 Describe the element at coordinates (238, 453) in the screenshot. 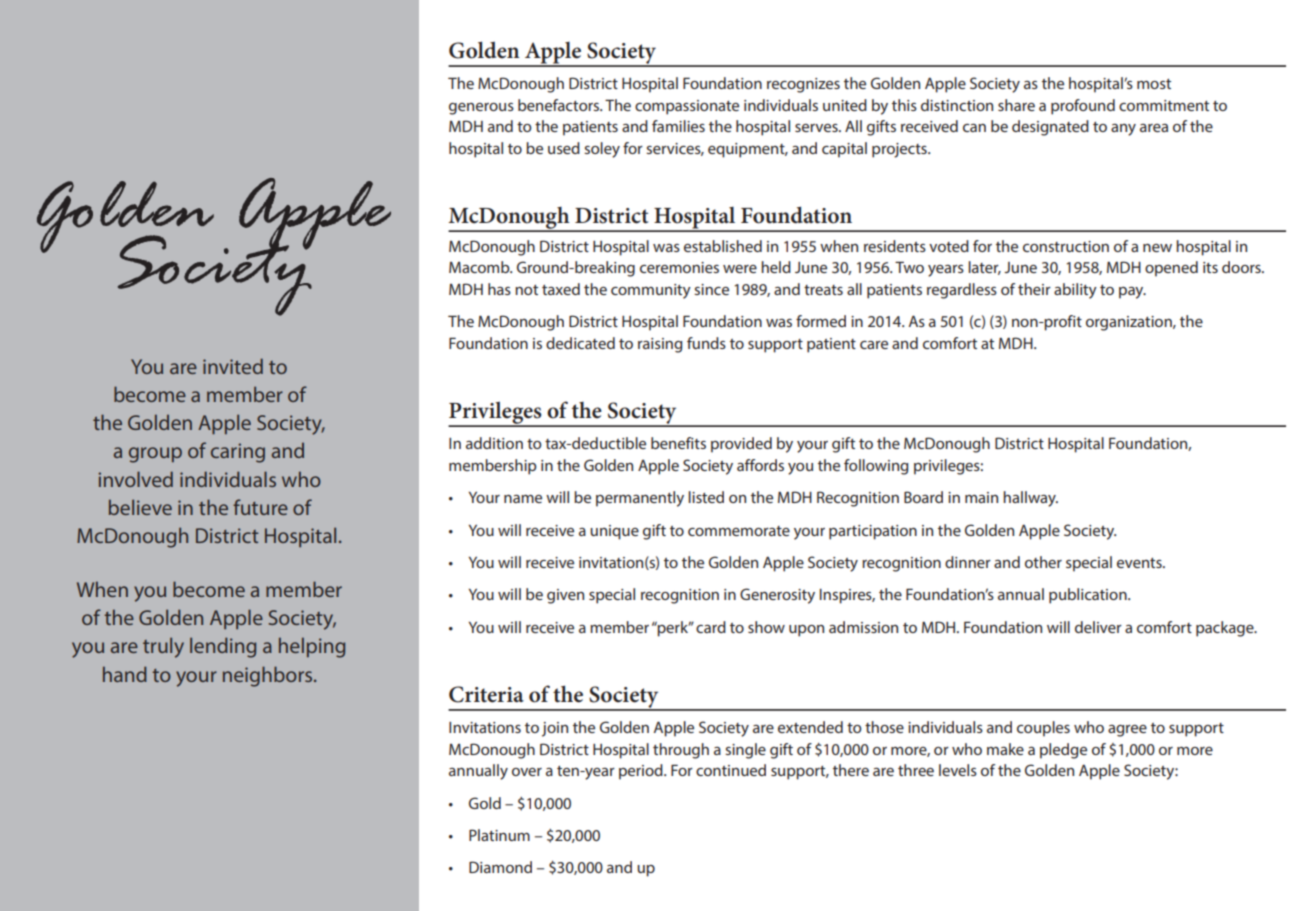

I see `caring` at that location.
